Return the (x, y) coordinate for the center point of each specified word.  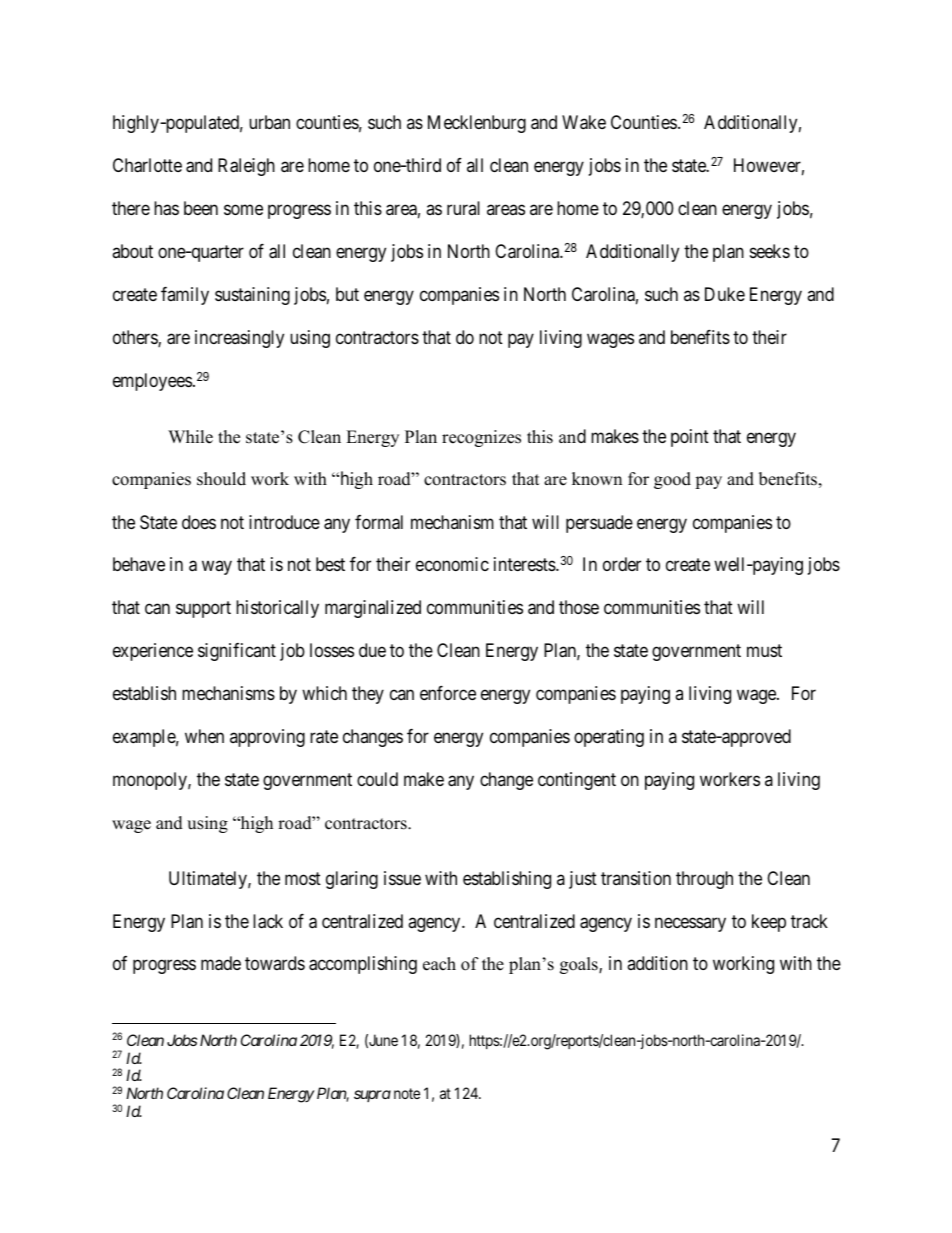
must (764, 651)
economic (452, 564)
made (221, 963)
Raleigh (246, 167)
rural (463, 208)
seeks (770, 251)
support (203, 609)
